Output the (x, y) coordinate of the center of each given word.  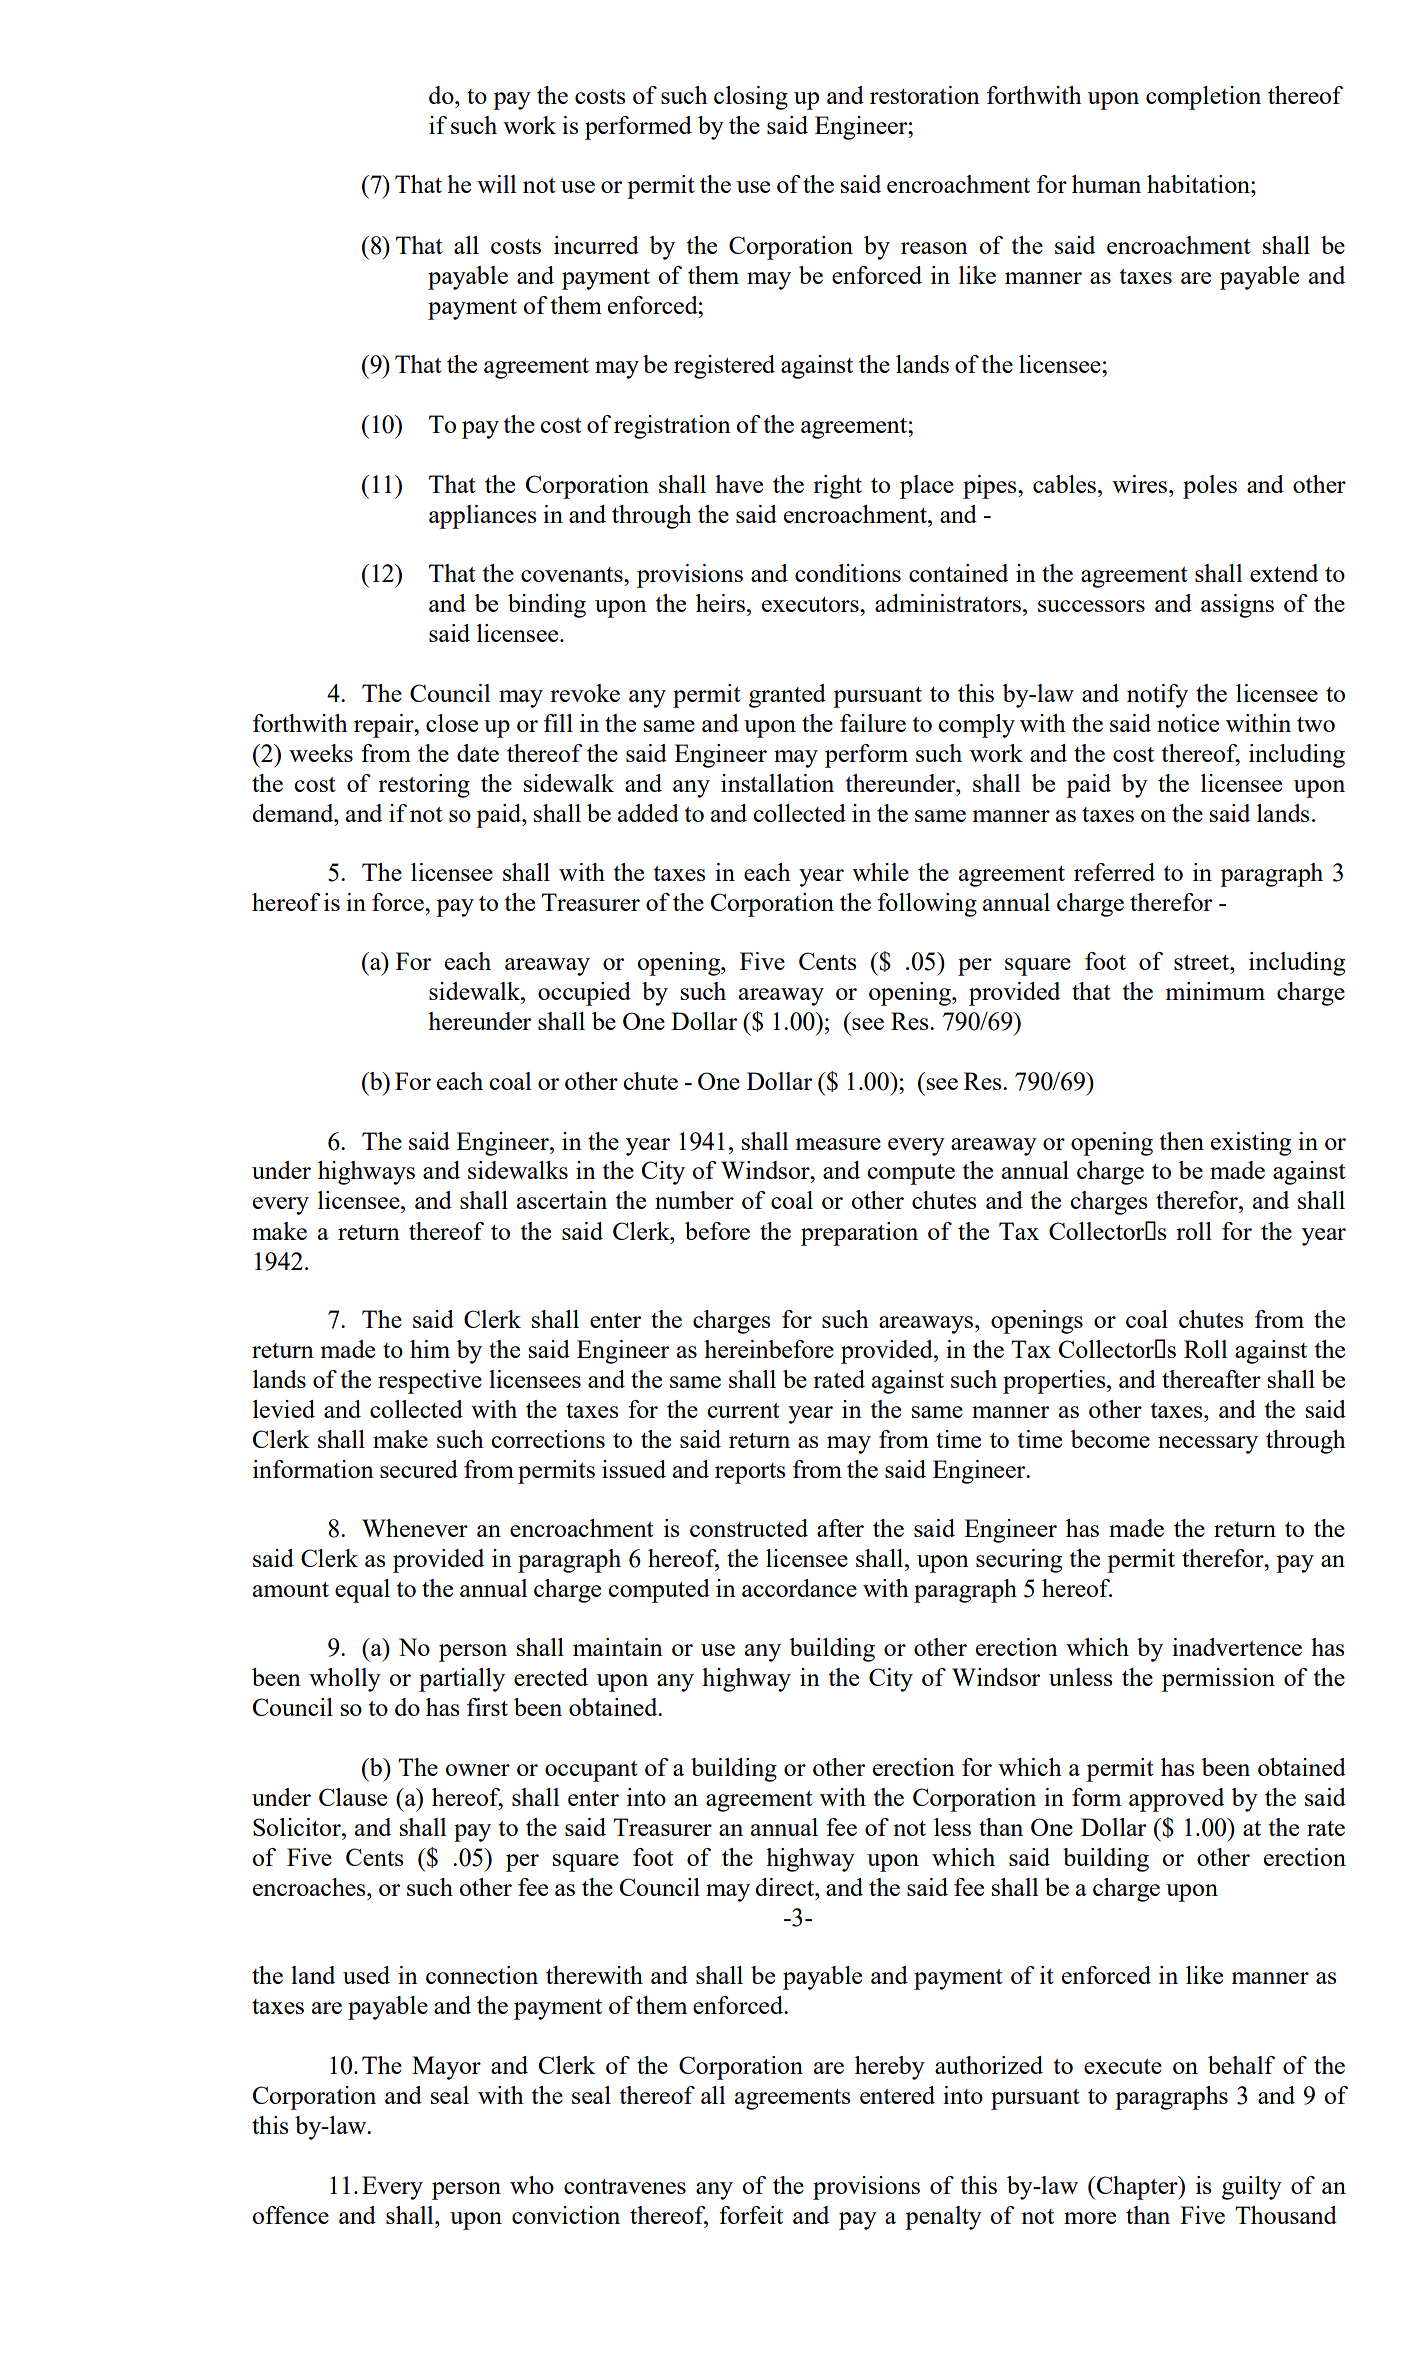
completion (1203, 98)
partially (462, 1680)
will (496, 184)
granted (787, 696)
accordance (799, 1588)
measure (838, 1144)
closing (751, 98)
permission (1218, 1680)
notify (1157, 696)
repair (385, 726)
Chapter (1137, 2188)
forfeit (751, 2215)
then (1182, 1141)
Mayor (446, 2068)
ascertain (562, 1200)
